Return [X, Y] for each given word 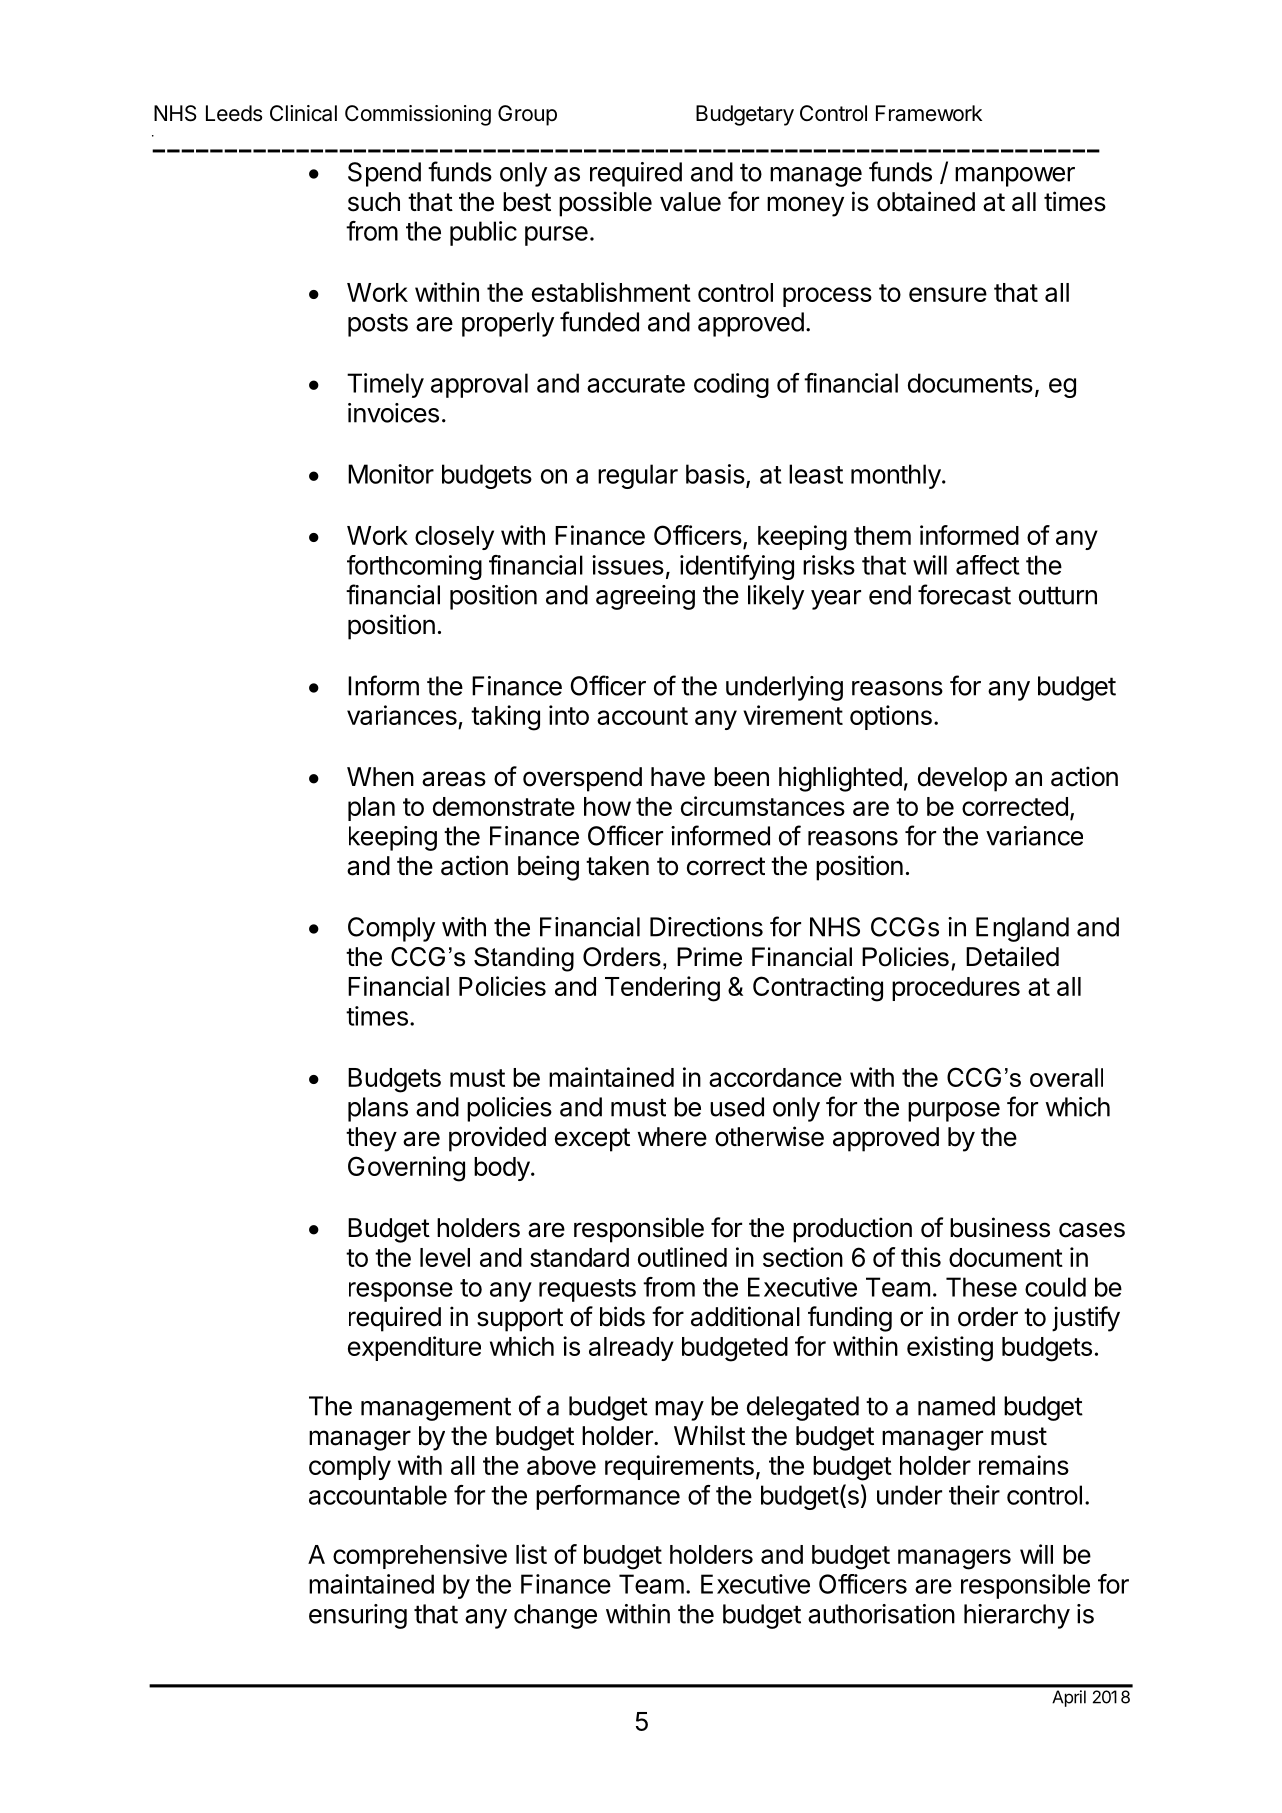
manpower [1015, 177]
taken [617, 866]
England [1022, 929]
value [690, 202]
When [380, 777]
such [374, 202]
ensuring [358, 1616]
